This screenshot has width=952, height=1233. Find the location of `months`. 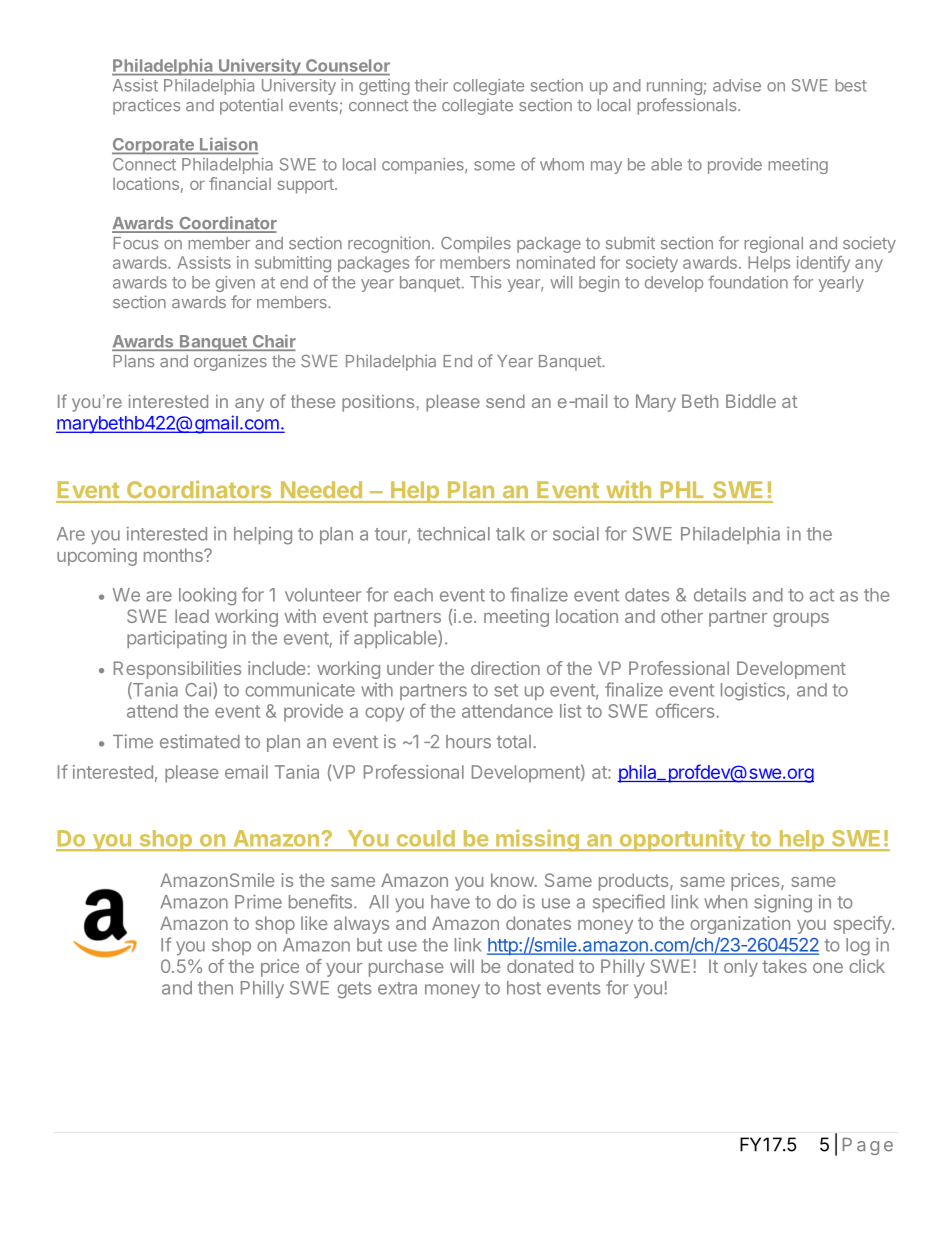

months is located at coordinates (174, 555).
